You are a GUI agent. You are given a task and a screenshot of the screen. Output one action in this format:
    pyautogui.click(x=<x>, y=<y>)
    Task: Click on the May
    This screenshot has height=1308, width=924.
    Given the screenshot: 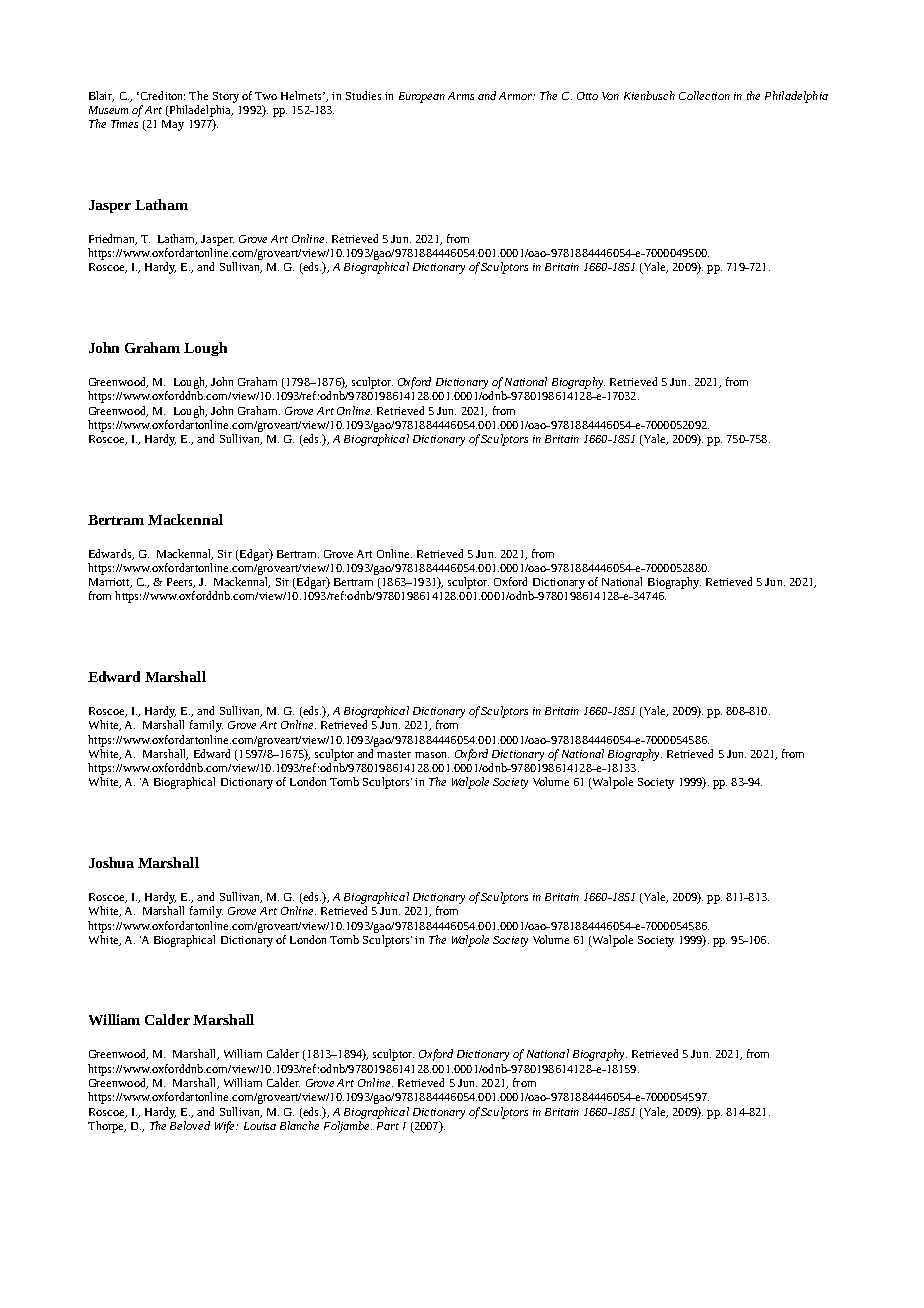 What is the action you would take?
    pyautogui.click(x=173, y=125)
